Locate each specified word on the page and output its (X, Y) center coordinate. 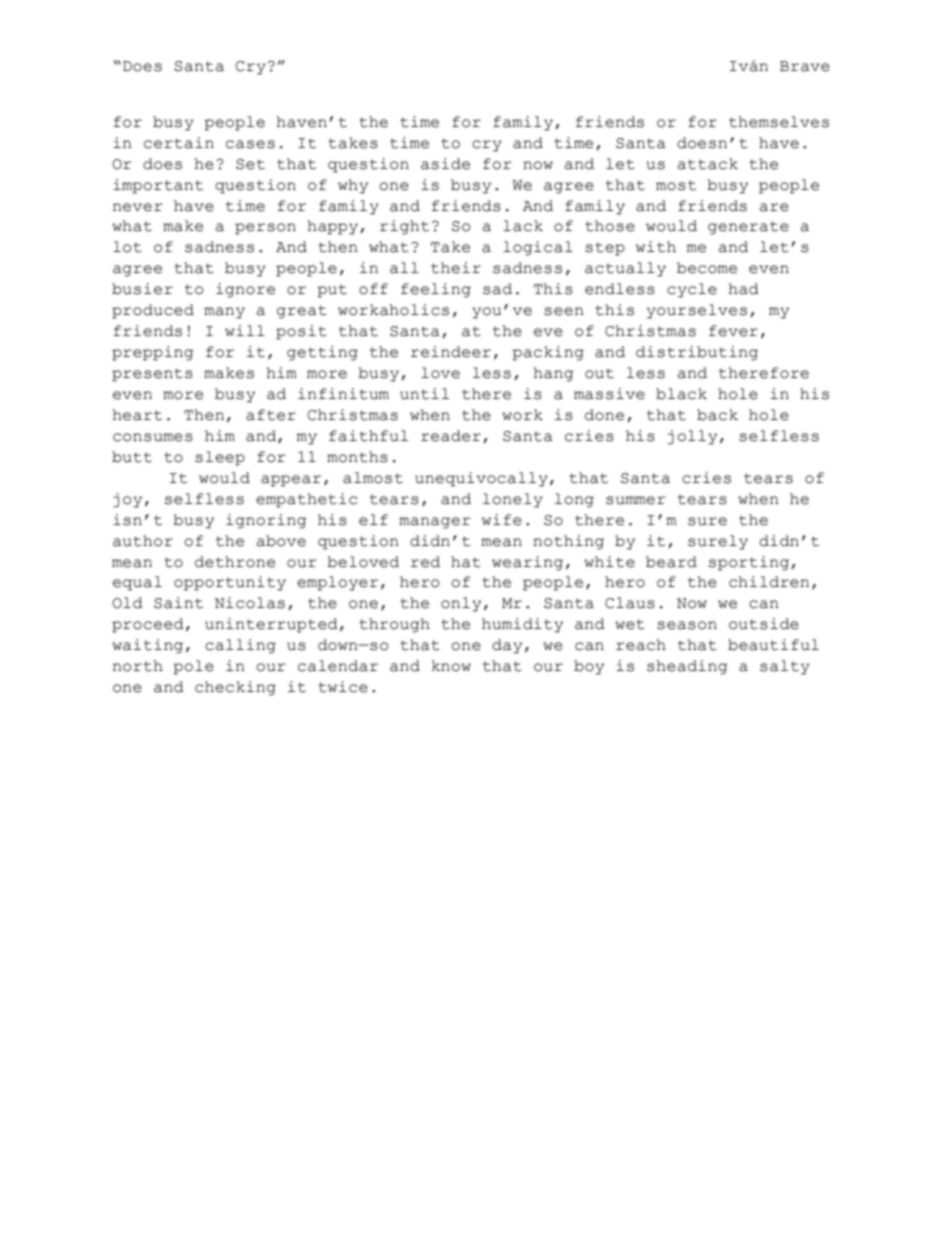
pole (194, 667)
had (744, 289)
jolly (692, 437)
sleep (220, 458)
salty (785, 667)
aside (445, 164)
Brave (805, 66)
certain (179, 143)
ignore (245, 290)
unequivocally (481, 479)
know (451, 666)
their (456, 268)
